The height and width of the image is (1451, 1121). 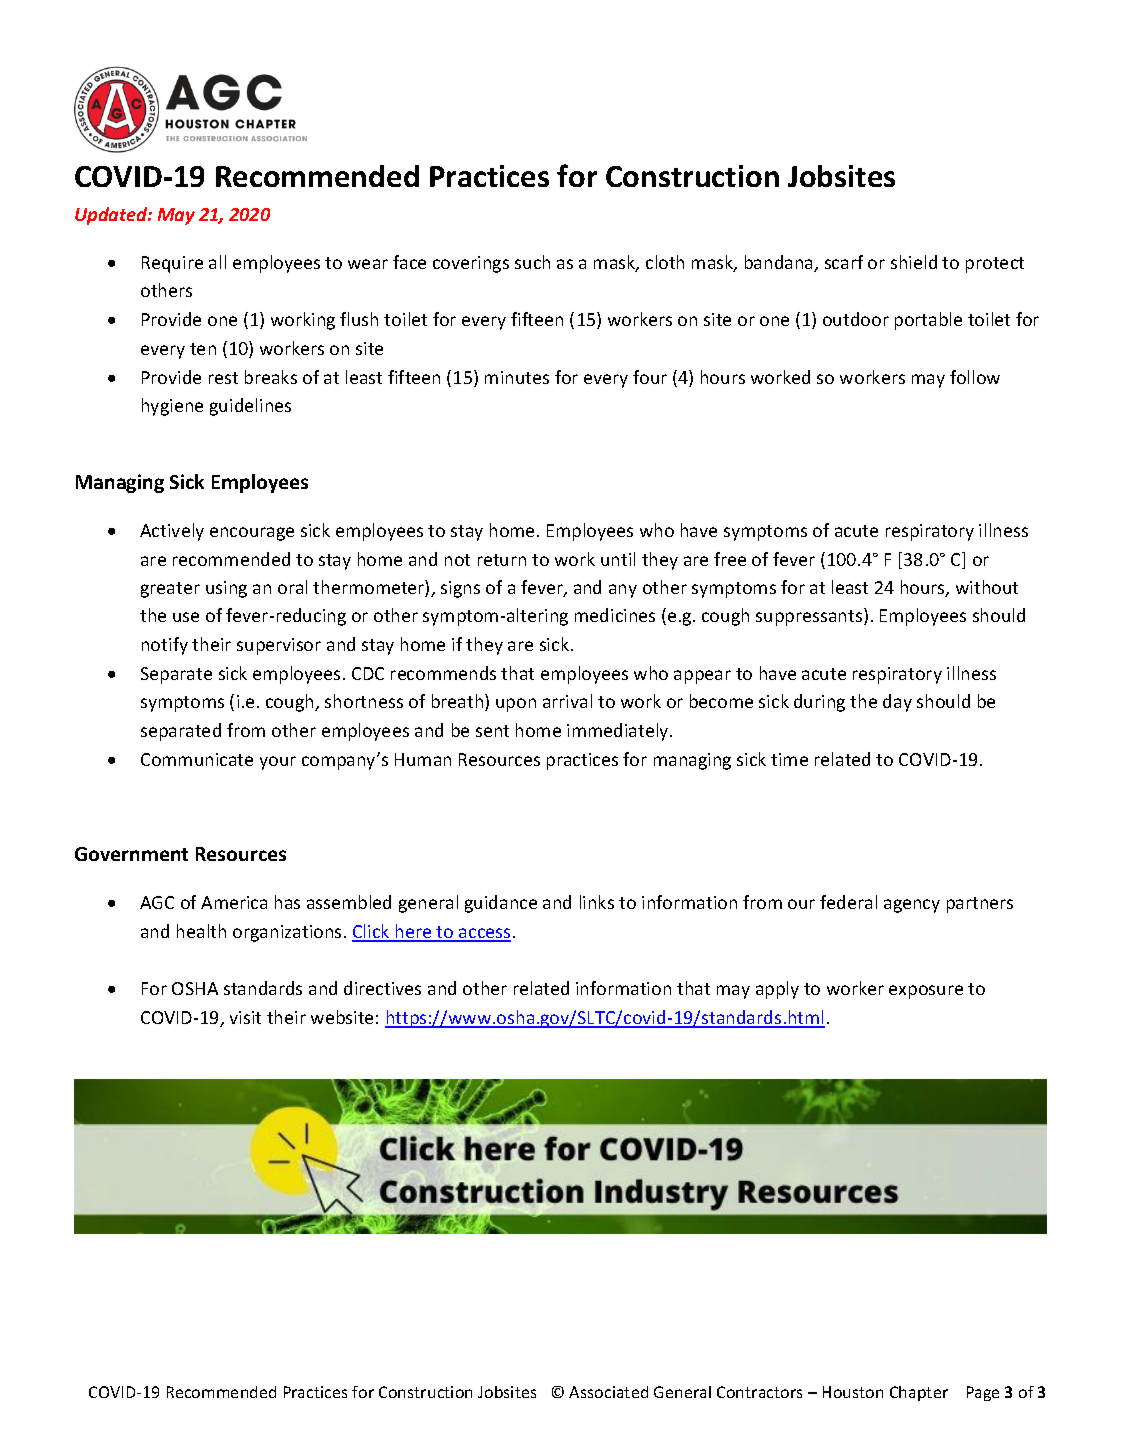 I want to click on Chapter, so click(x=919, y=1393).
